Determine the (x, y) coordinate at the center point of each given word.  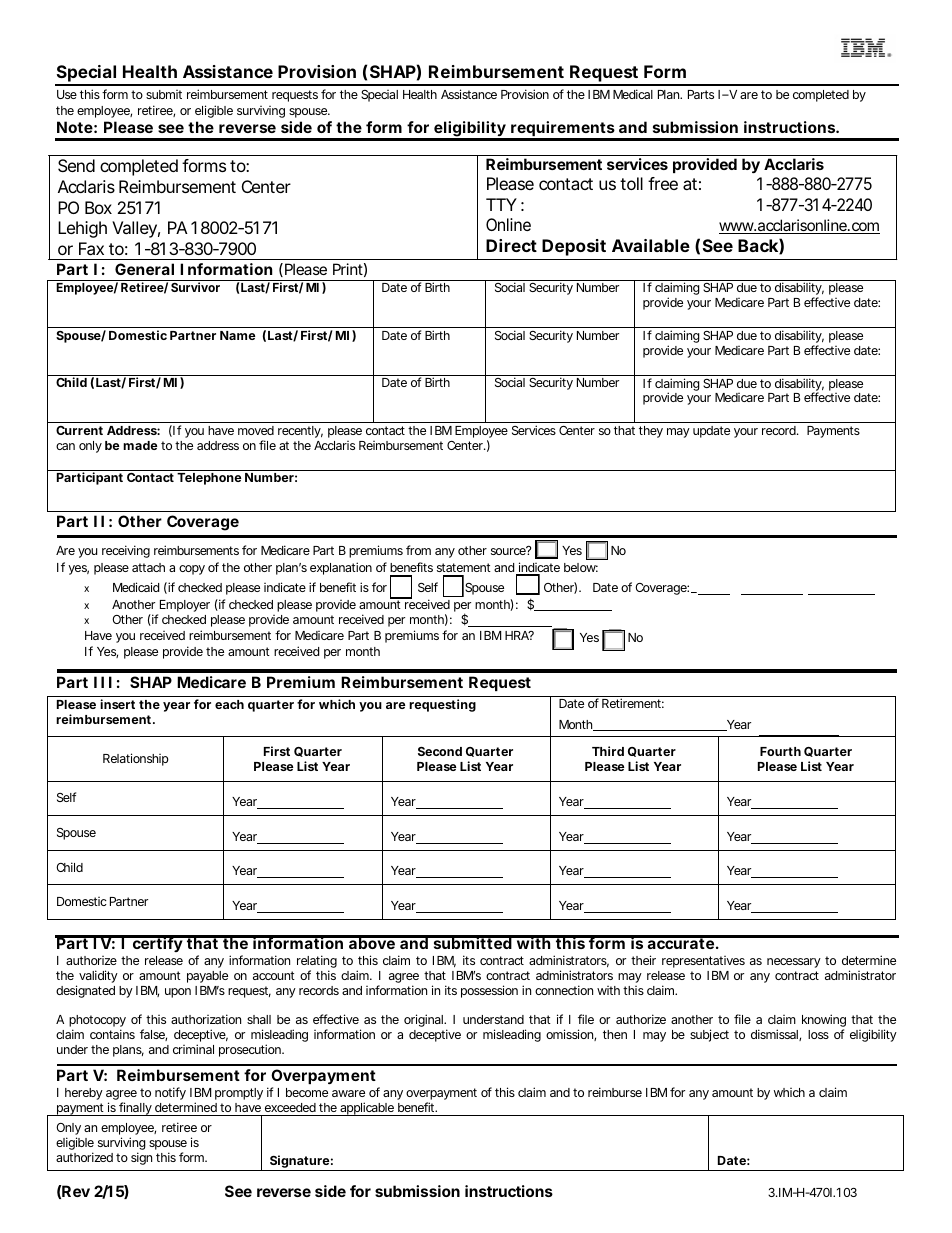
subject (709, 1035)
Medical (633, 94)
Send (76, 165)
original (424, 1020)
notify (170, 1093)
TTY (501, 204)
